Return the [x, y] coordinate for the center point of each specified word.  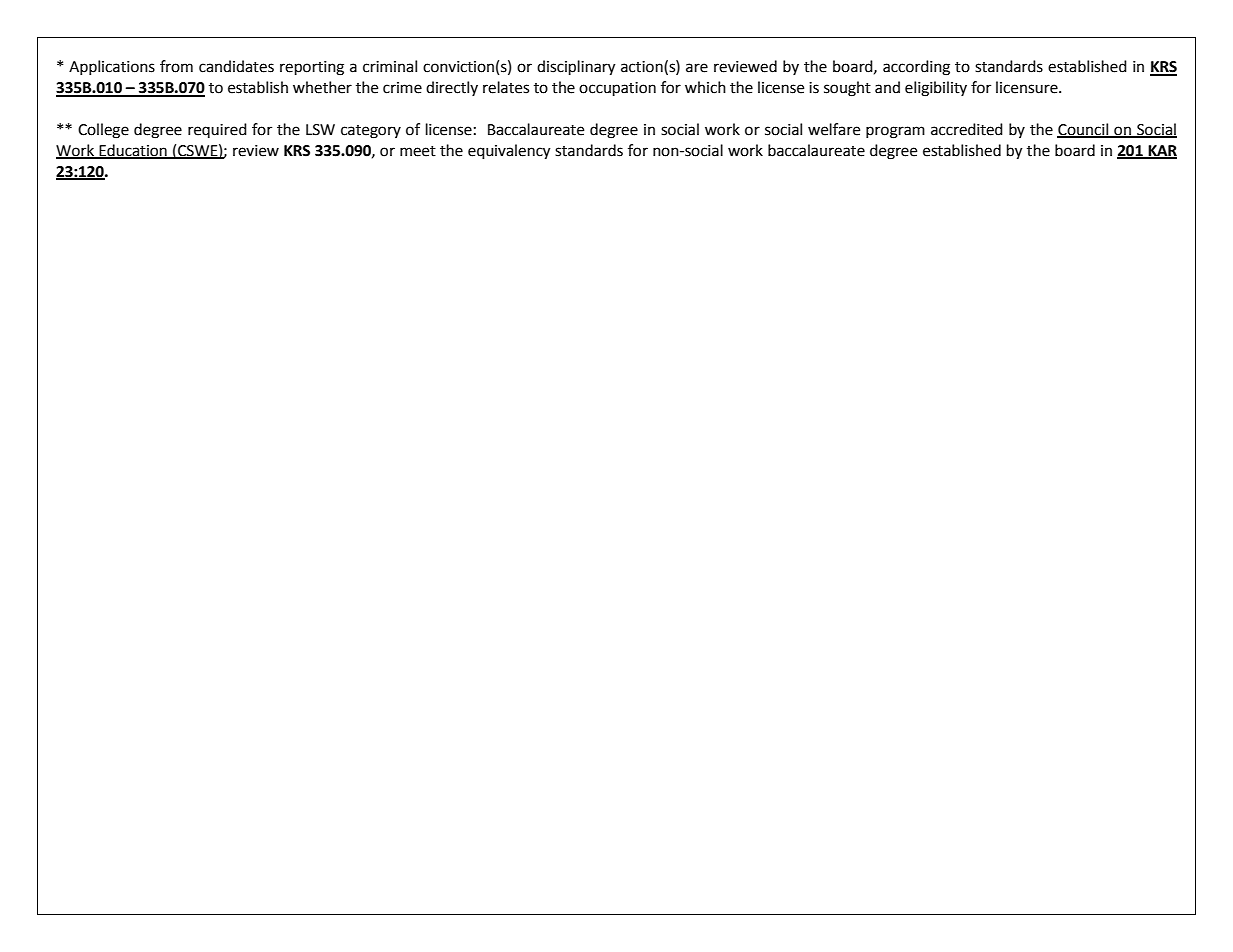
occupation [617, 89]
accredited [967, 129]
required [217, 130]
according [916, 68]
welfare [834, 129]
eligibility [936, 89]
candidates [236, 66]
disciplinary [576, 68]
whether [322, 87]
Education [133, 151]
